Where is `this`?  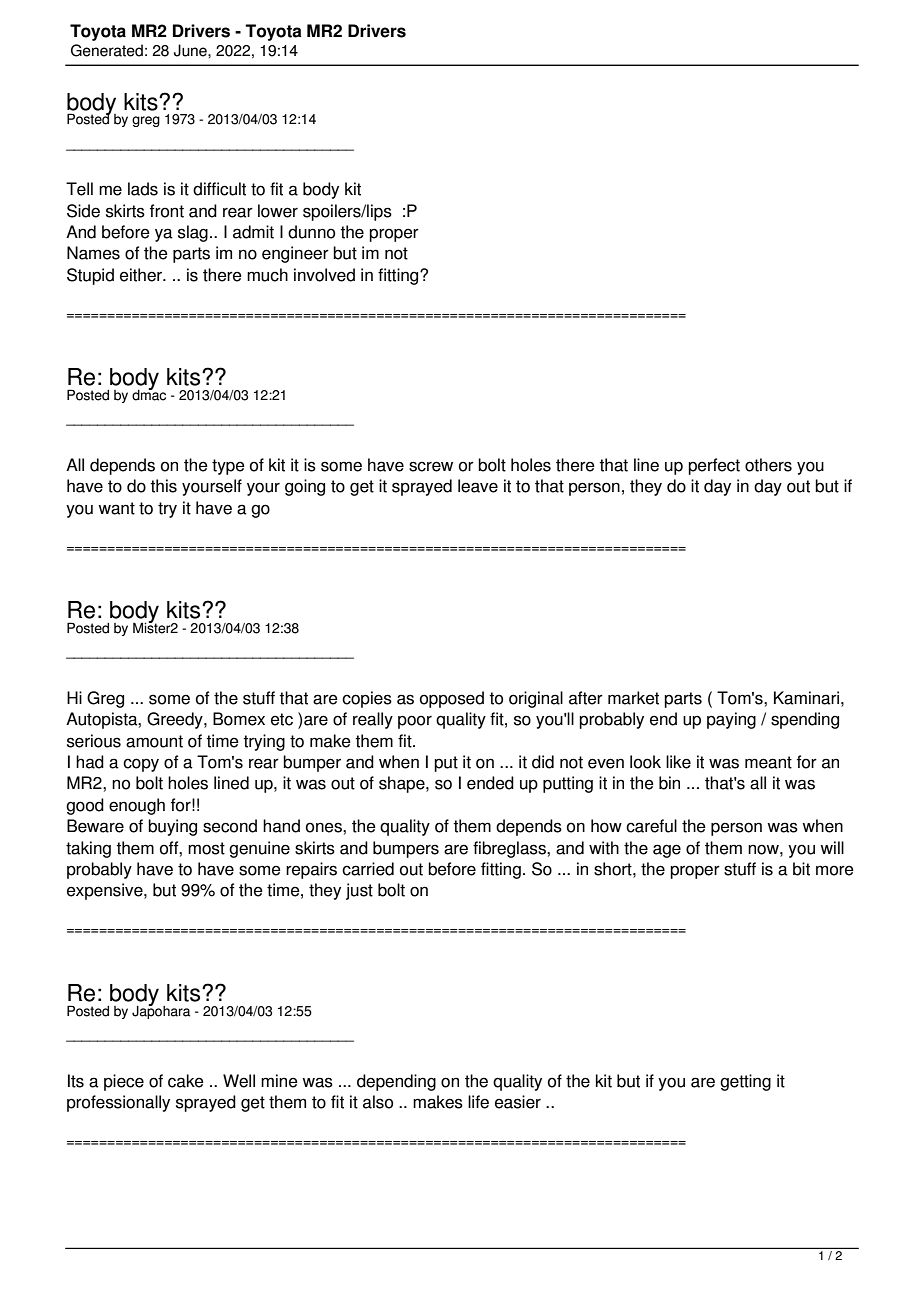
this is located at coordinates (163, 486).
